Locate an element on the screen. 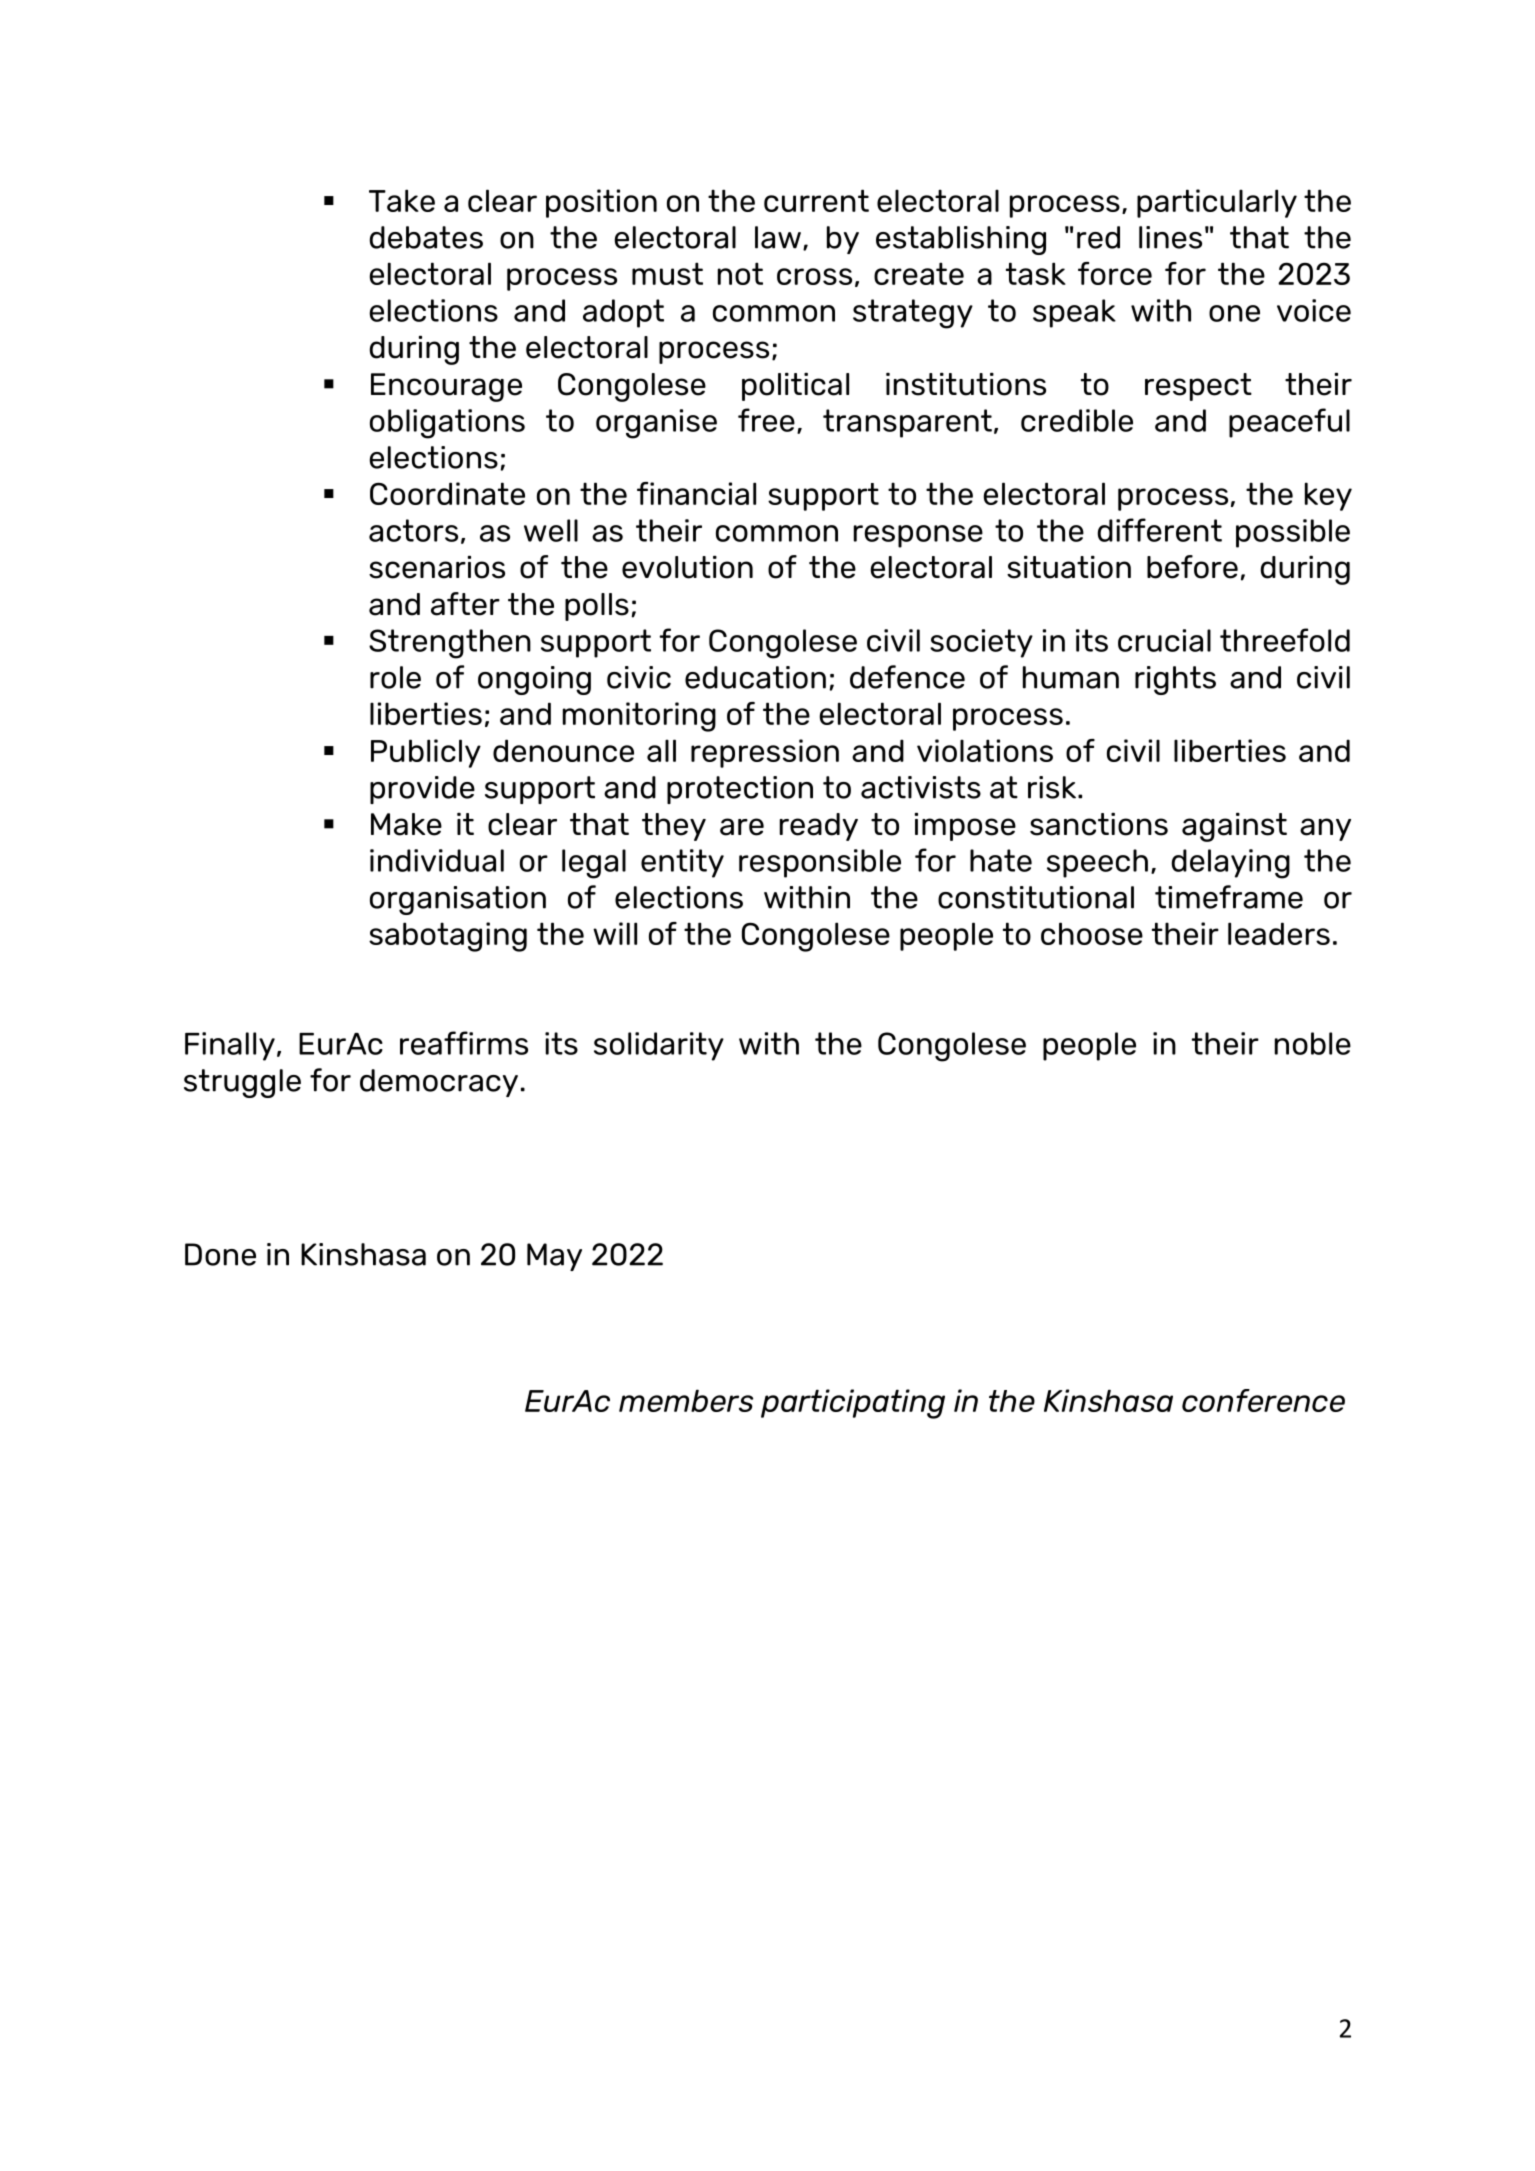  conference is located at coordinates (1263, 1400).
